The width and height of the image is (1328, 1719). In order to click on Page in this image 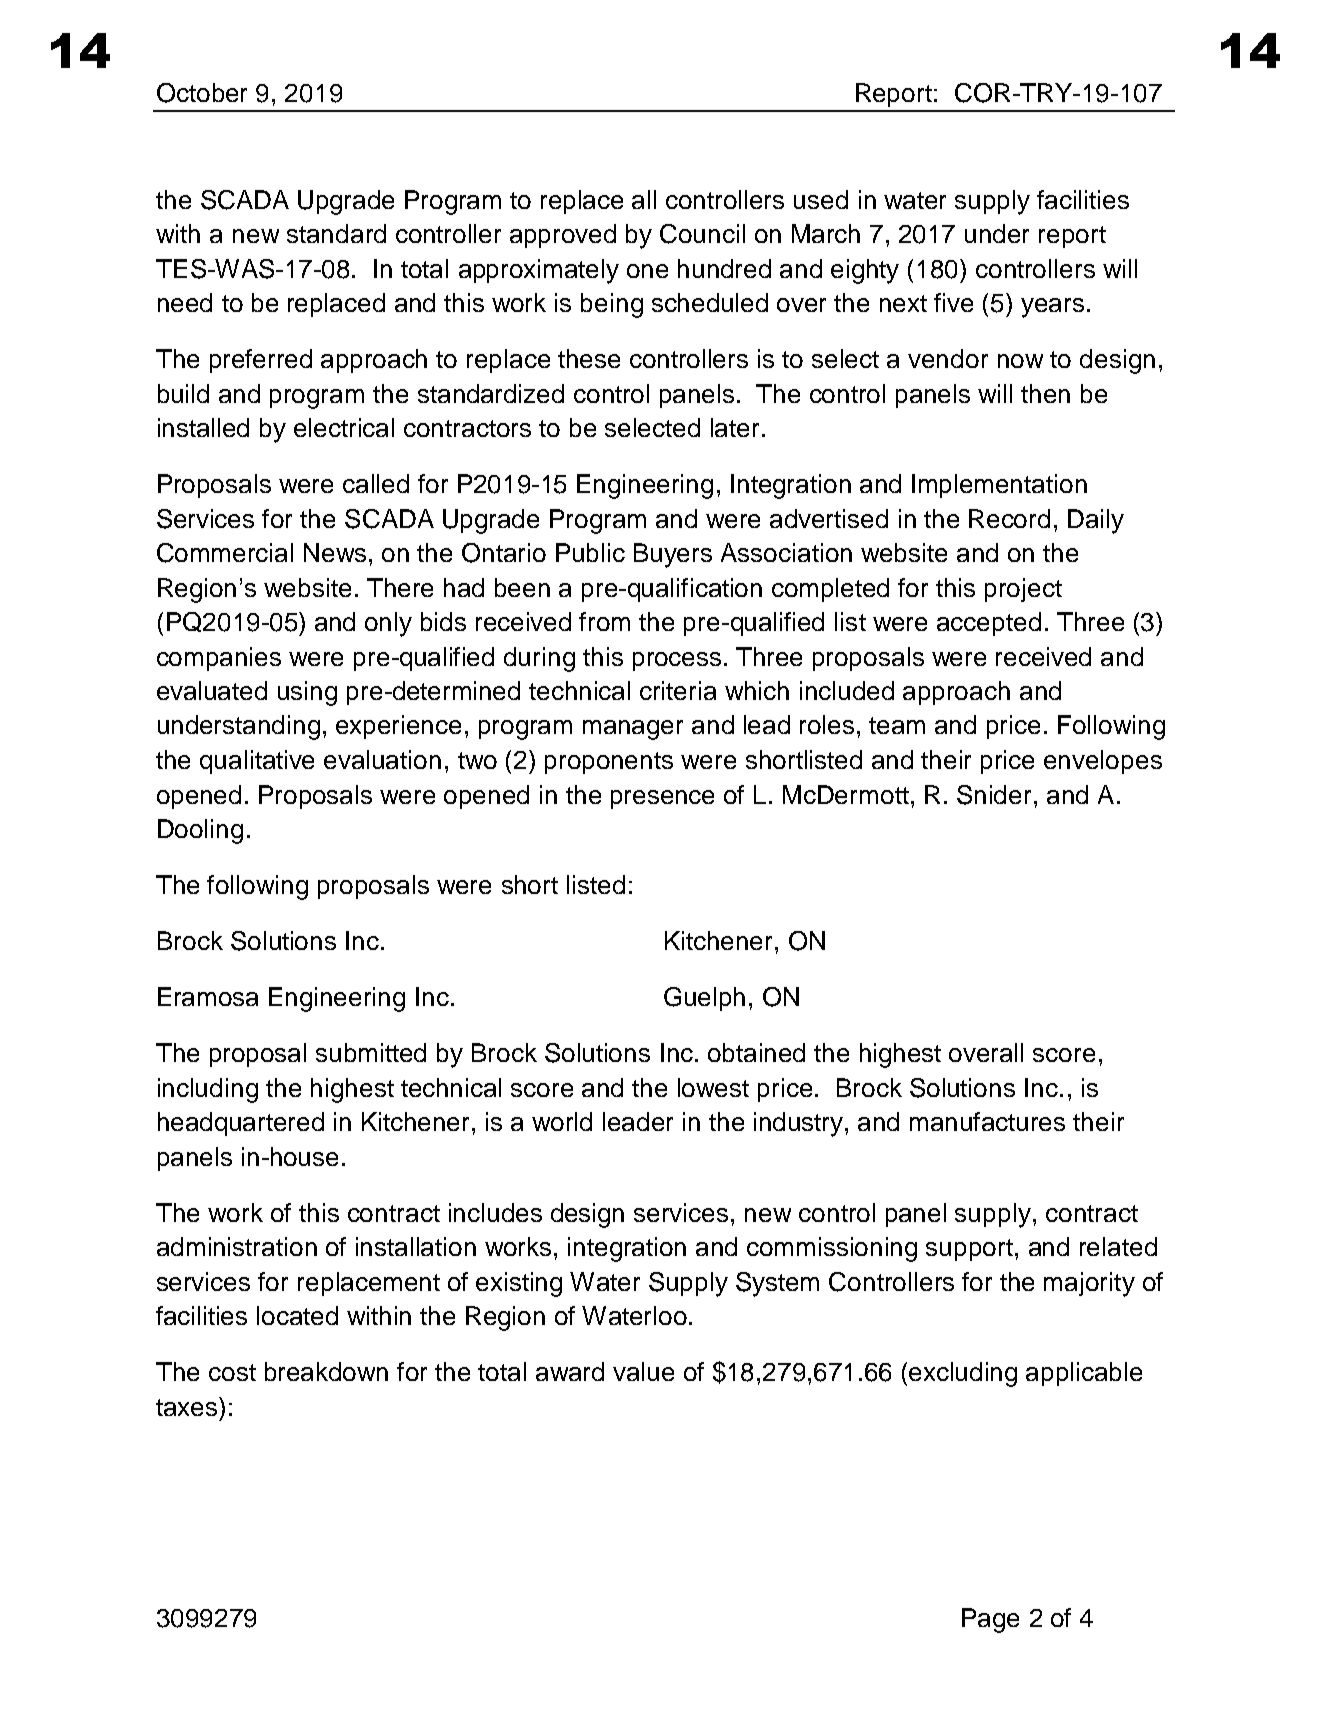, I will do `click(990, 1620)`.
